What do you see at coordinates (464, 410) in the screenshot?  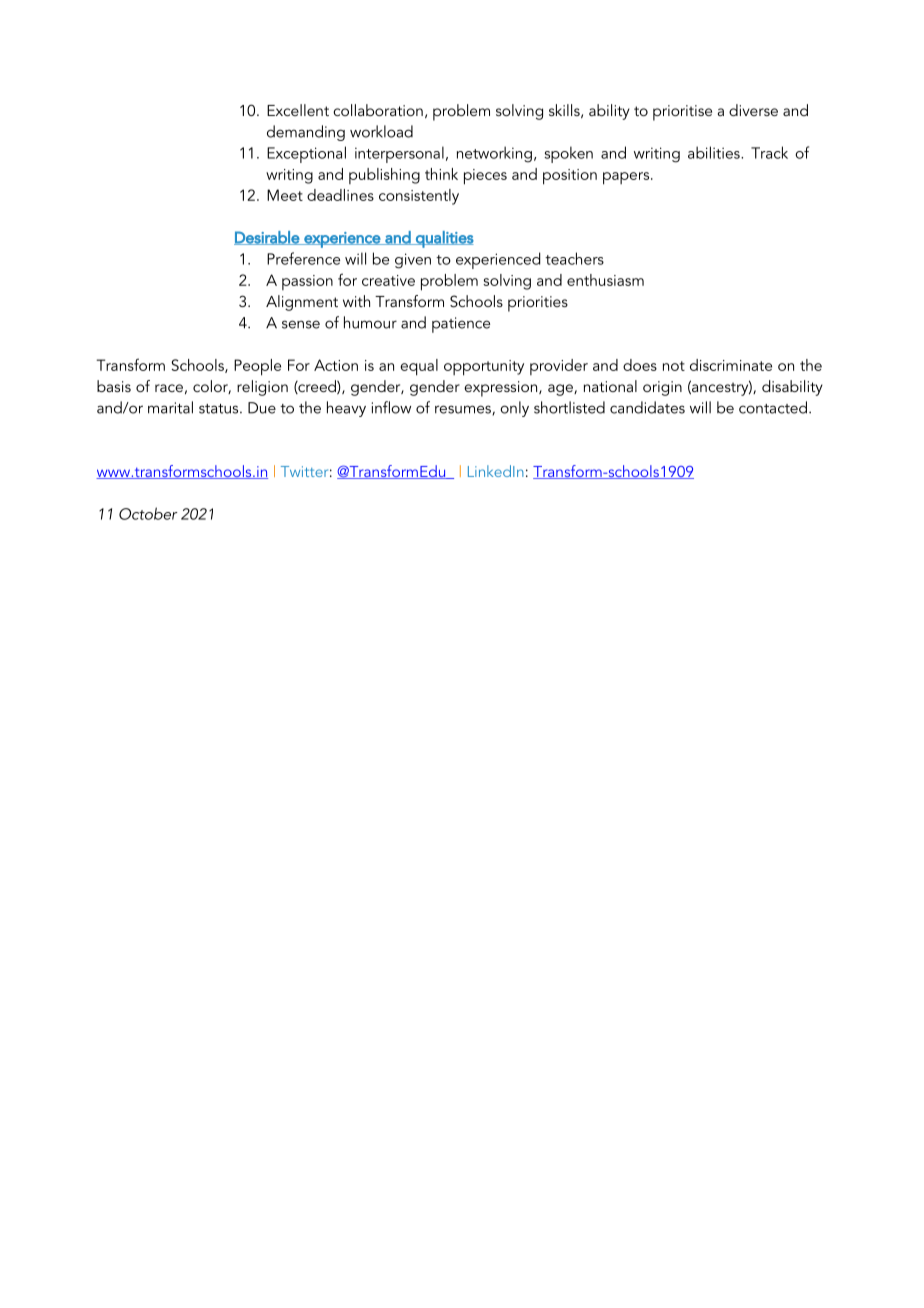 I see `resumes` at bounding box center [464, 410].
